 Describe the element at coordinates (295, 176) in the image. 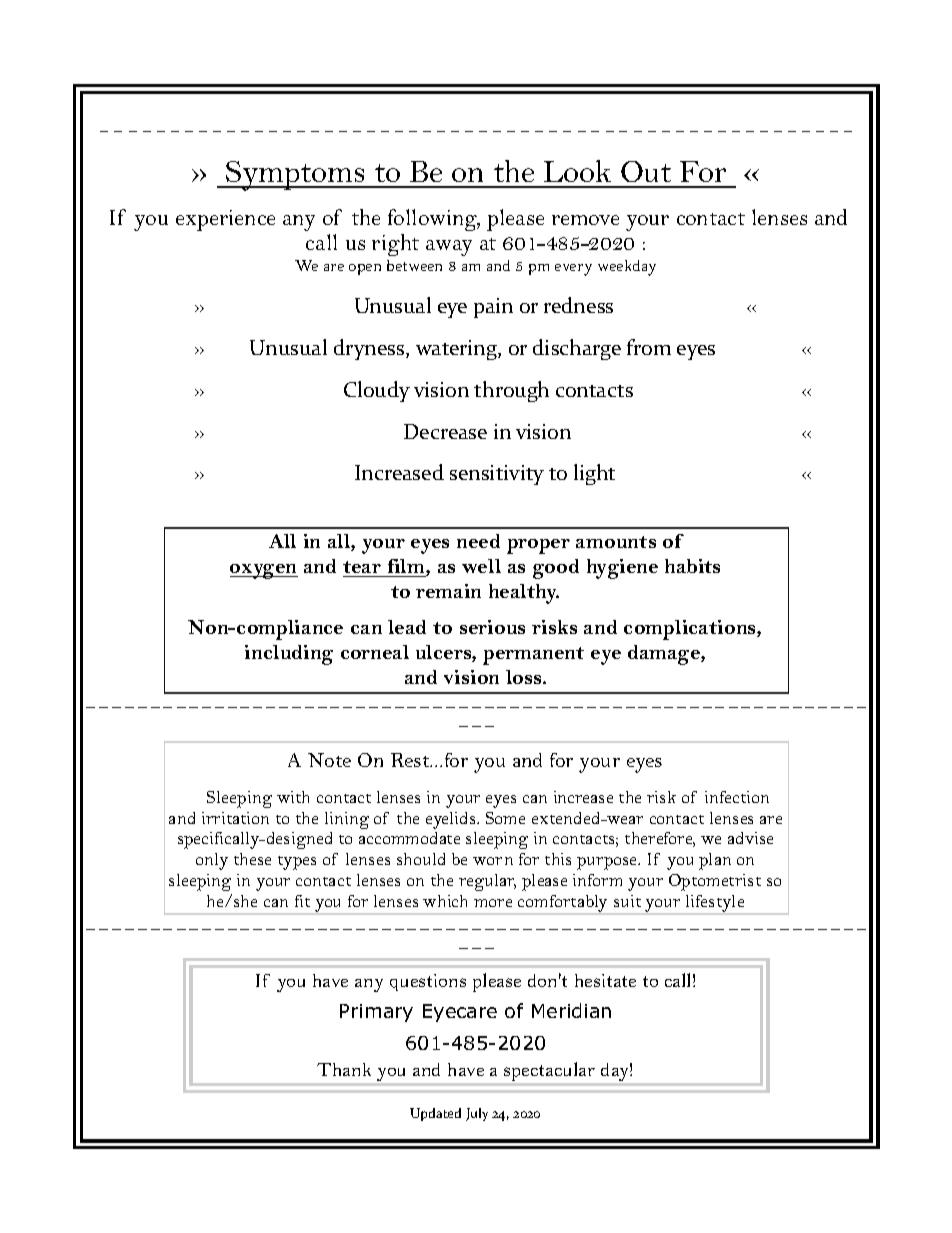

I see `Symptoms` at that location.
